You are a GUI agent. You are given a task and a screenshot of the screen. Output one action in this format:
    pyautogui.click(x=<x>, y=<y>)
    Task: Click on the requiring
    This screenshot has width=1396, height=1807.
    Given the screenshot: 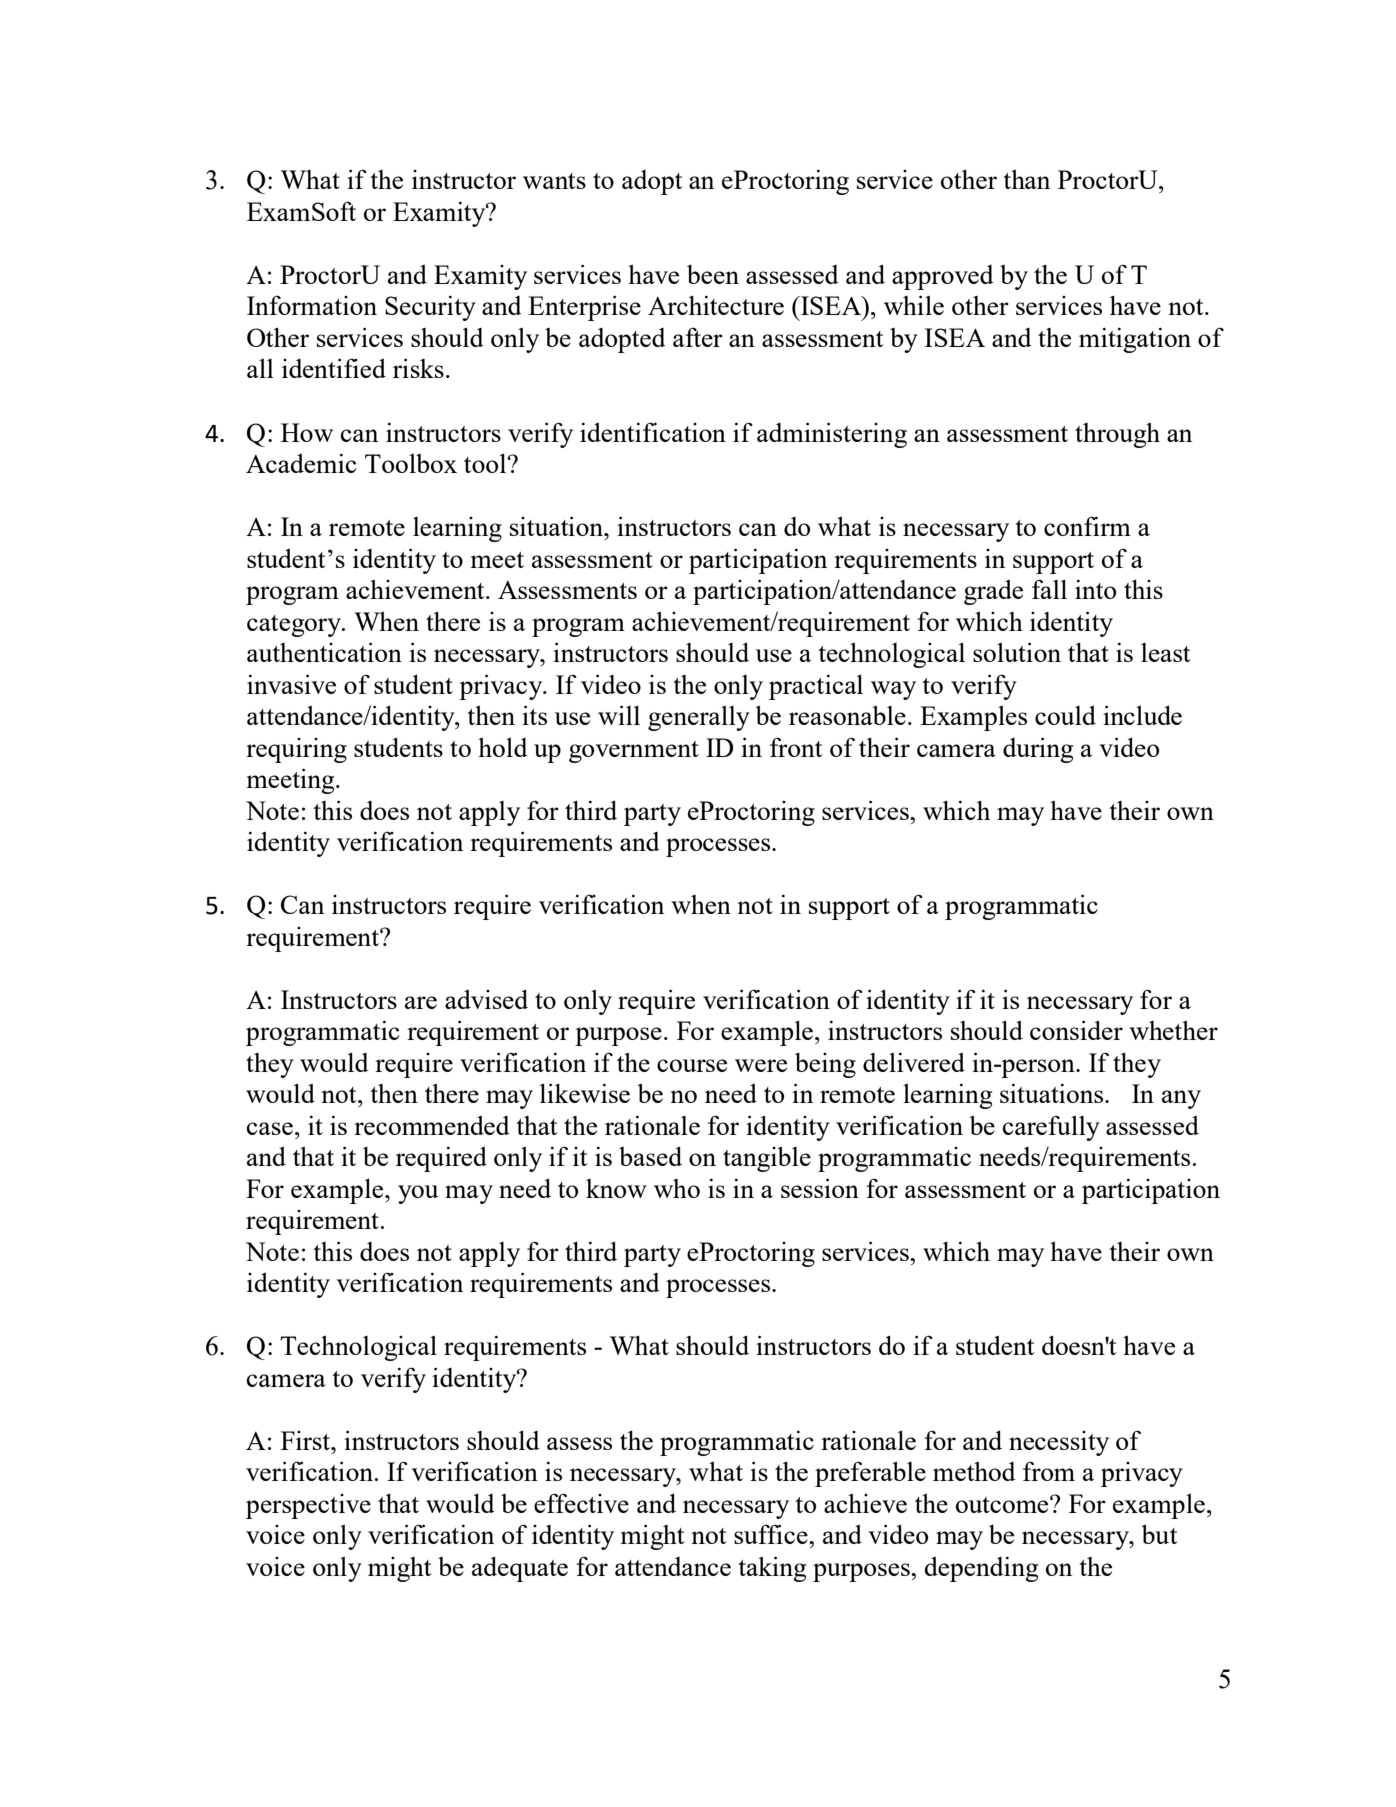 What is the action you would take?
    pyautogui.click(x=296, y=750)
